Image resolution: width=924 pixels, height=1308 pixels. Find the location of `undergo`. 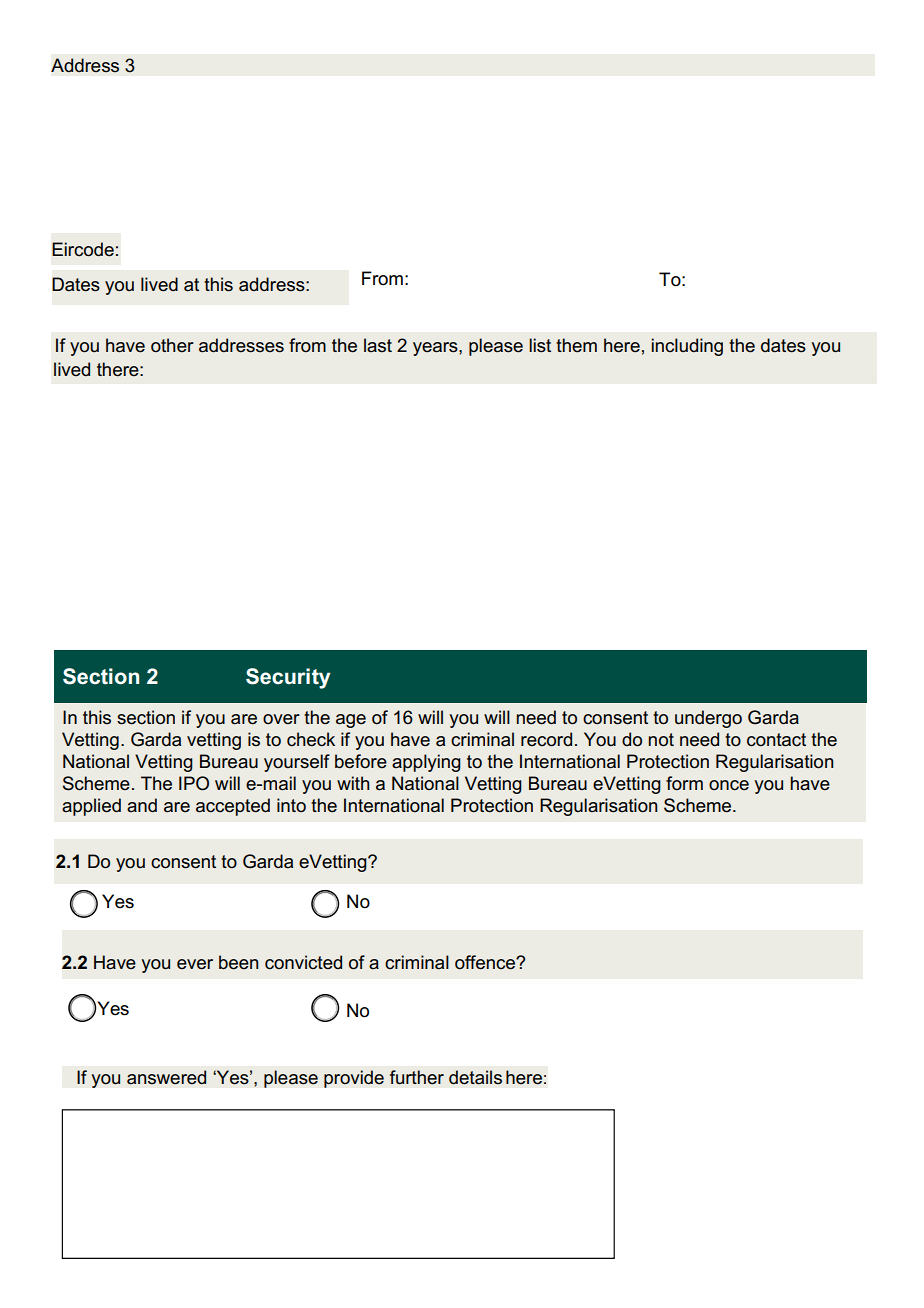

undergo is located at coordinates (708, 719).
